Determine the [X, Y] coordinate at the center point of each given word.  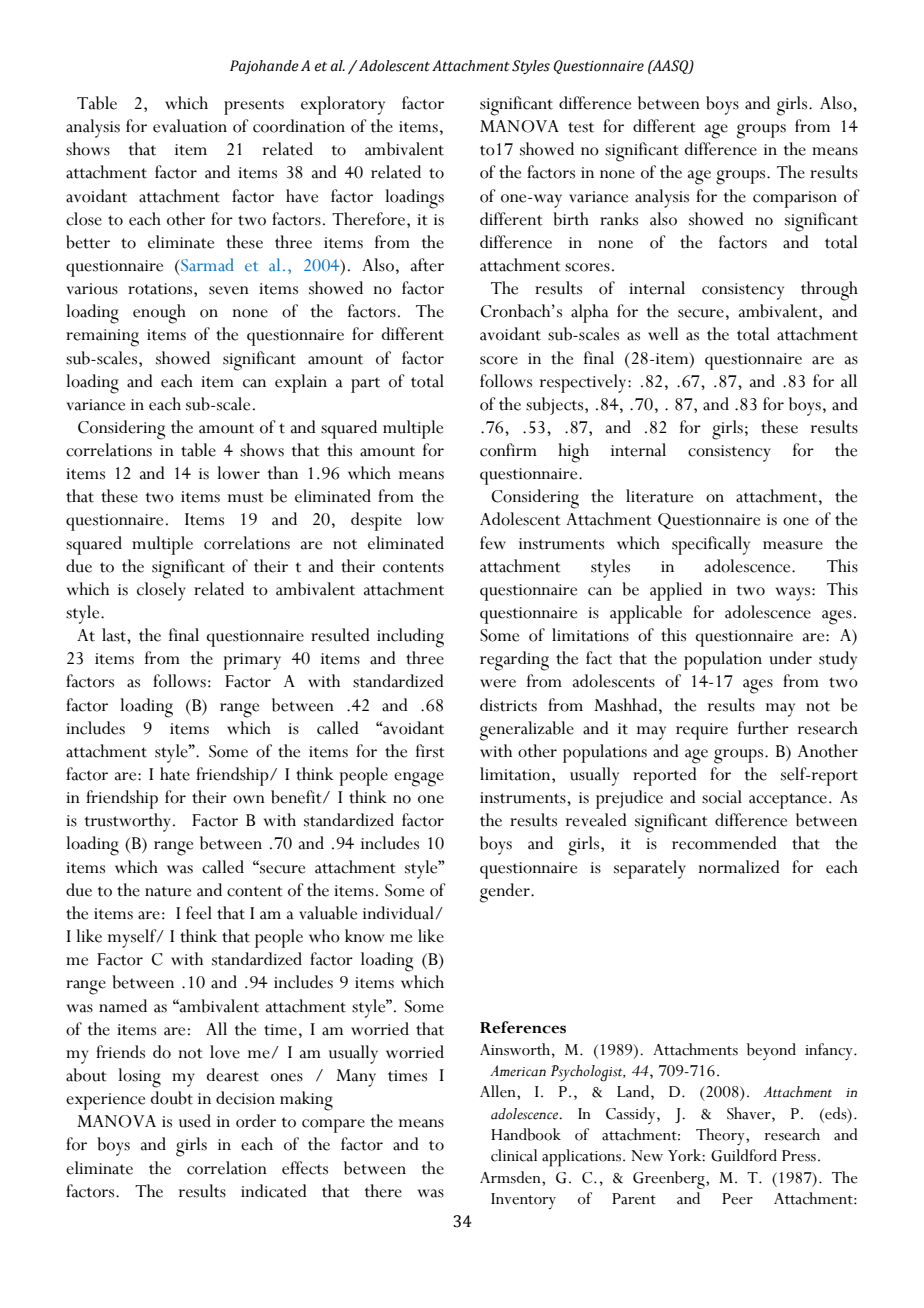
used [195, 1121]
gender [506, 893]
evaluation [190, 126]
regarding [514, 661]
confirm [508, 450]
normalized [739, 867]
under [790, 658]
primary [252, 661]
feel [199, 913]
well [663, 334]
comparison [795, 199]
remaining [102, 338]
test [581, 127]
